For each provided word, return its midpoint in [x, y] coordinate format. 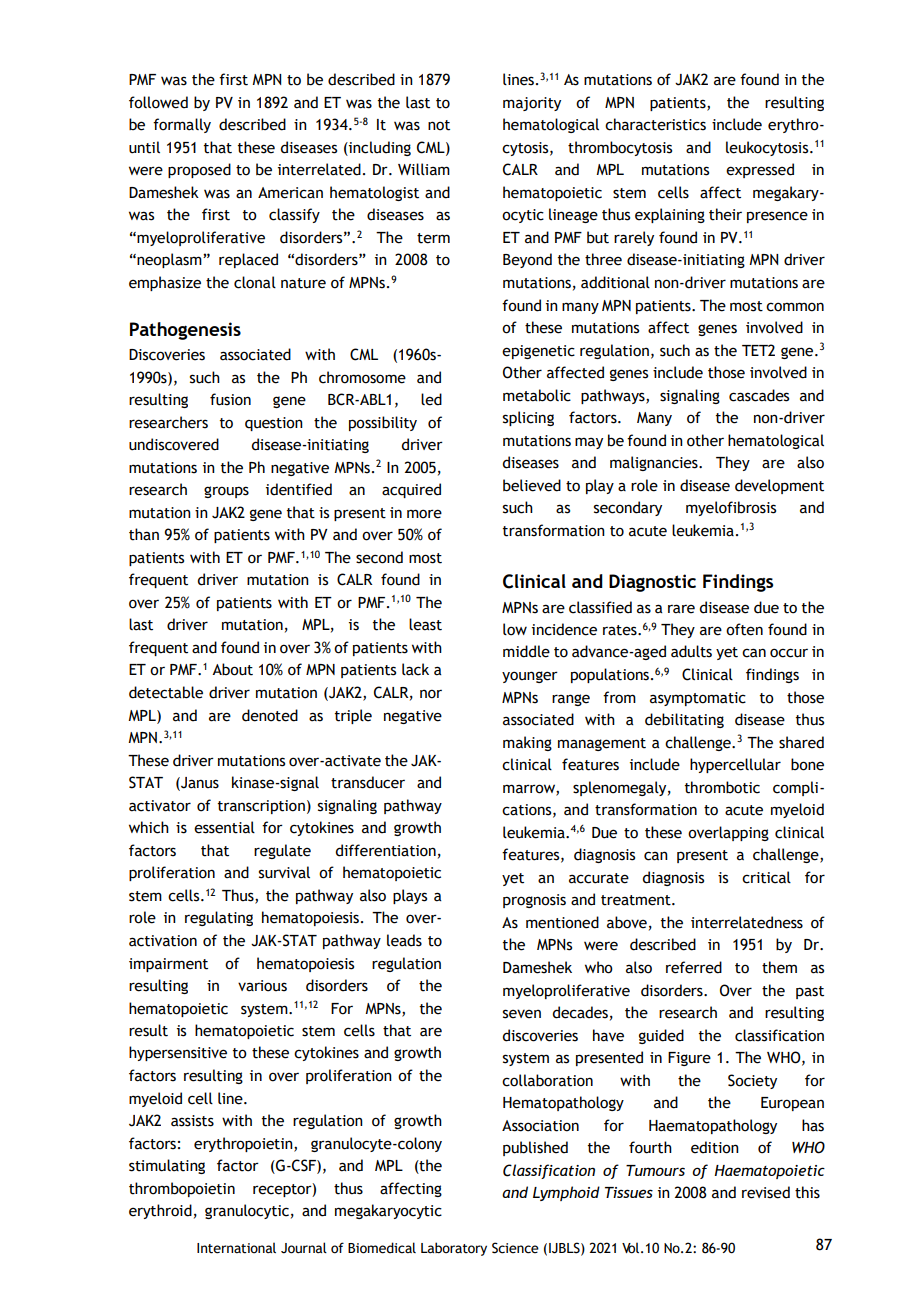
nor [431, 694]
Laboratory [454, 1249]
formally [182, 125]
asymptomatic [698, 699]
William [424, 169]
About [232, 669]
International [236, 1248]
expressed [760, 170]
